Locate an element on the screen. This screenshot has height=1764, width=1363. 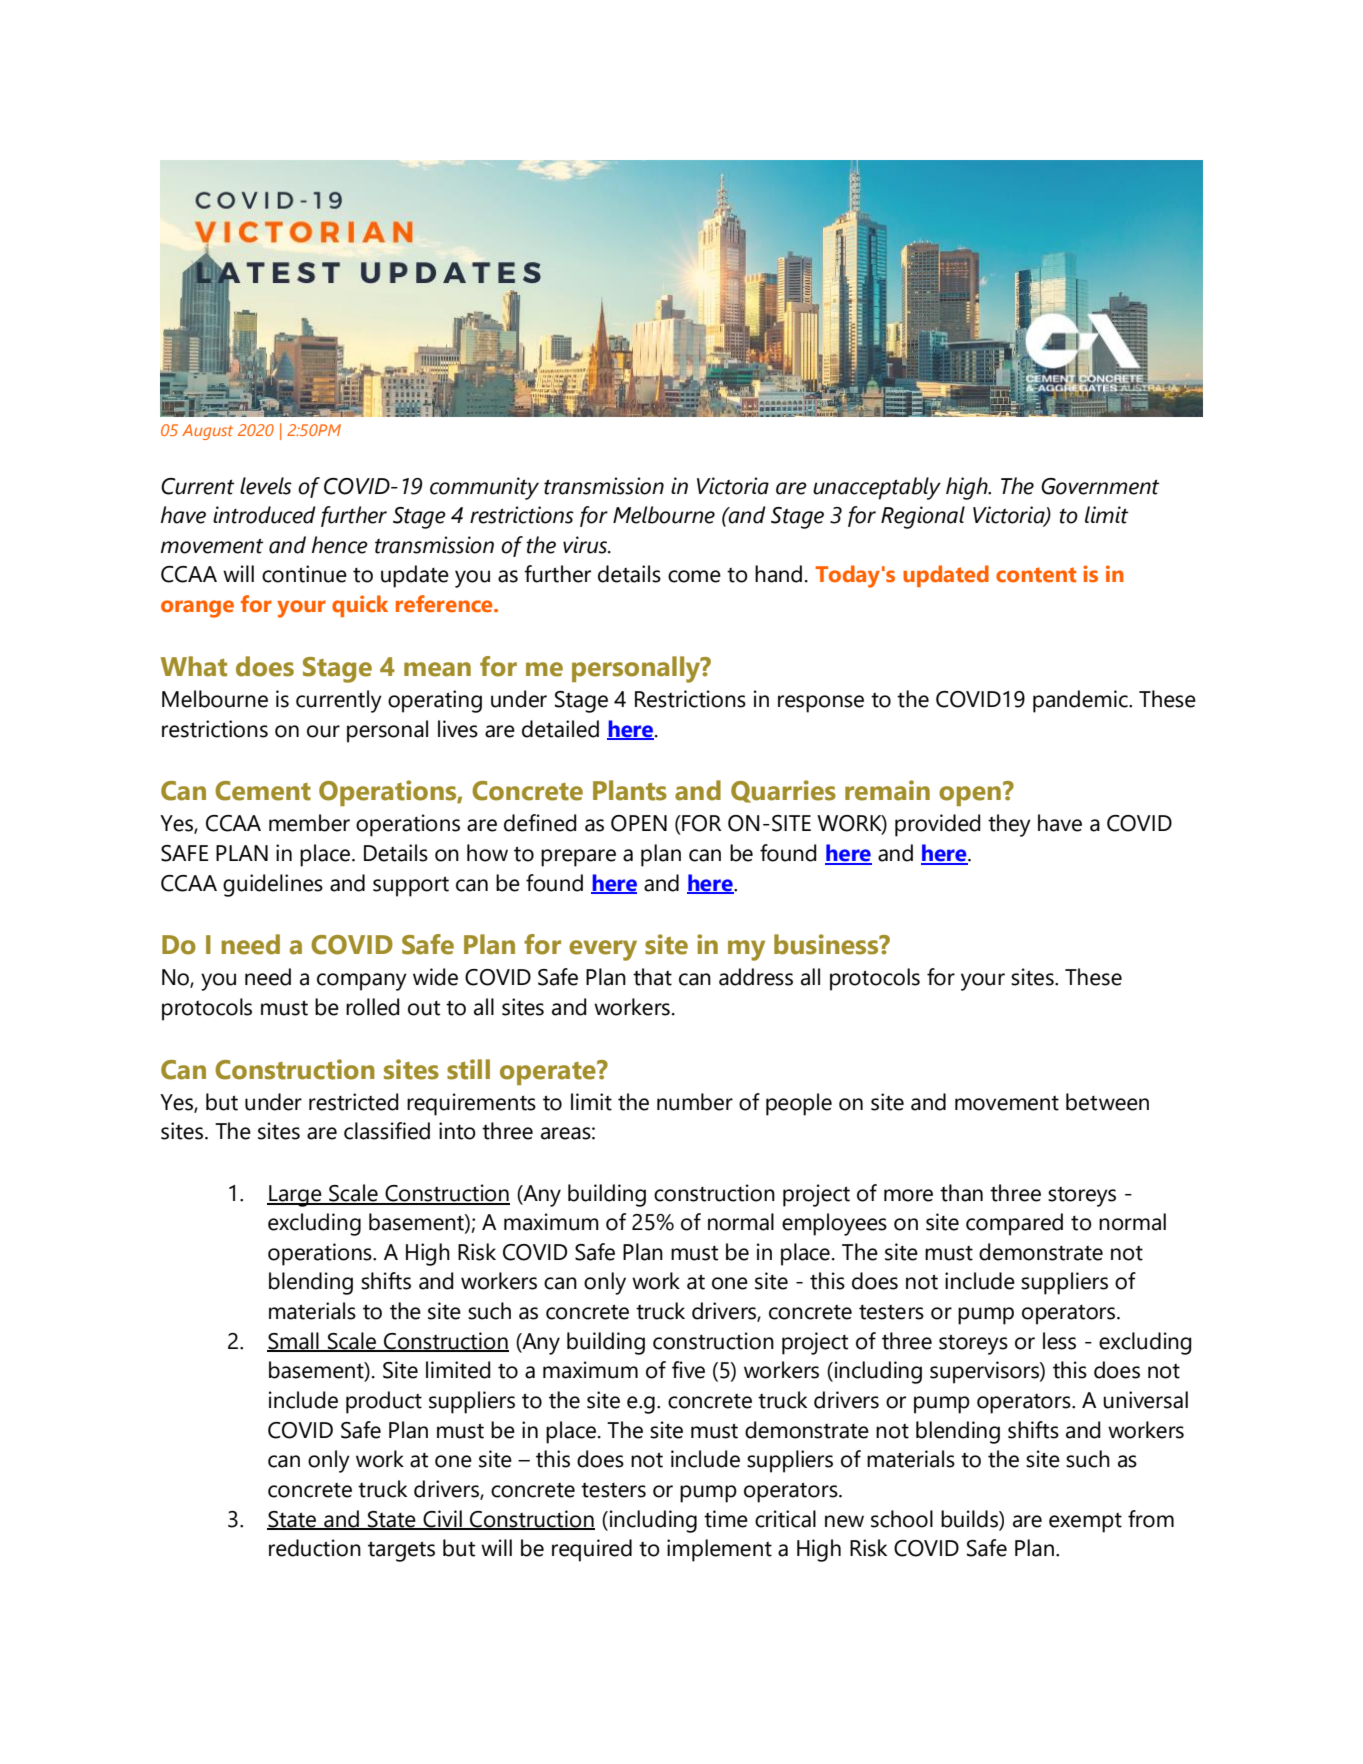
Cement is located at coordinates (263, 791).
